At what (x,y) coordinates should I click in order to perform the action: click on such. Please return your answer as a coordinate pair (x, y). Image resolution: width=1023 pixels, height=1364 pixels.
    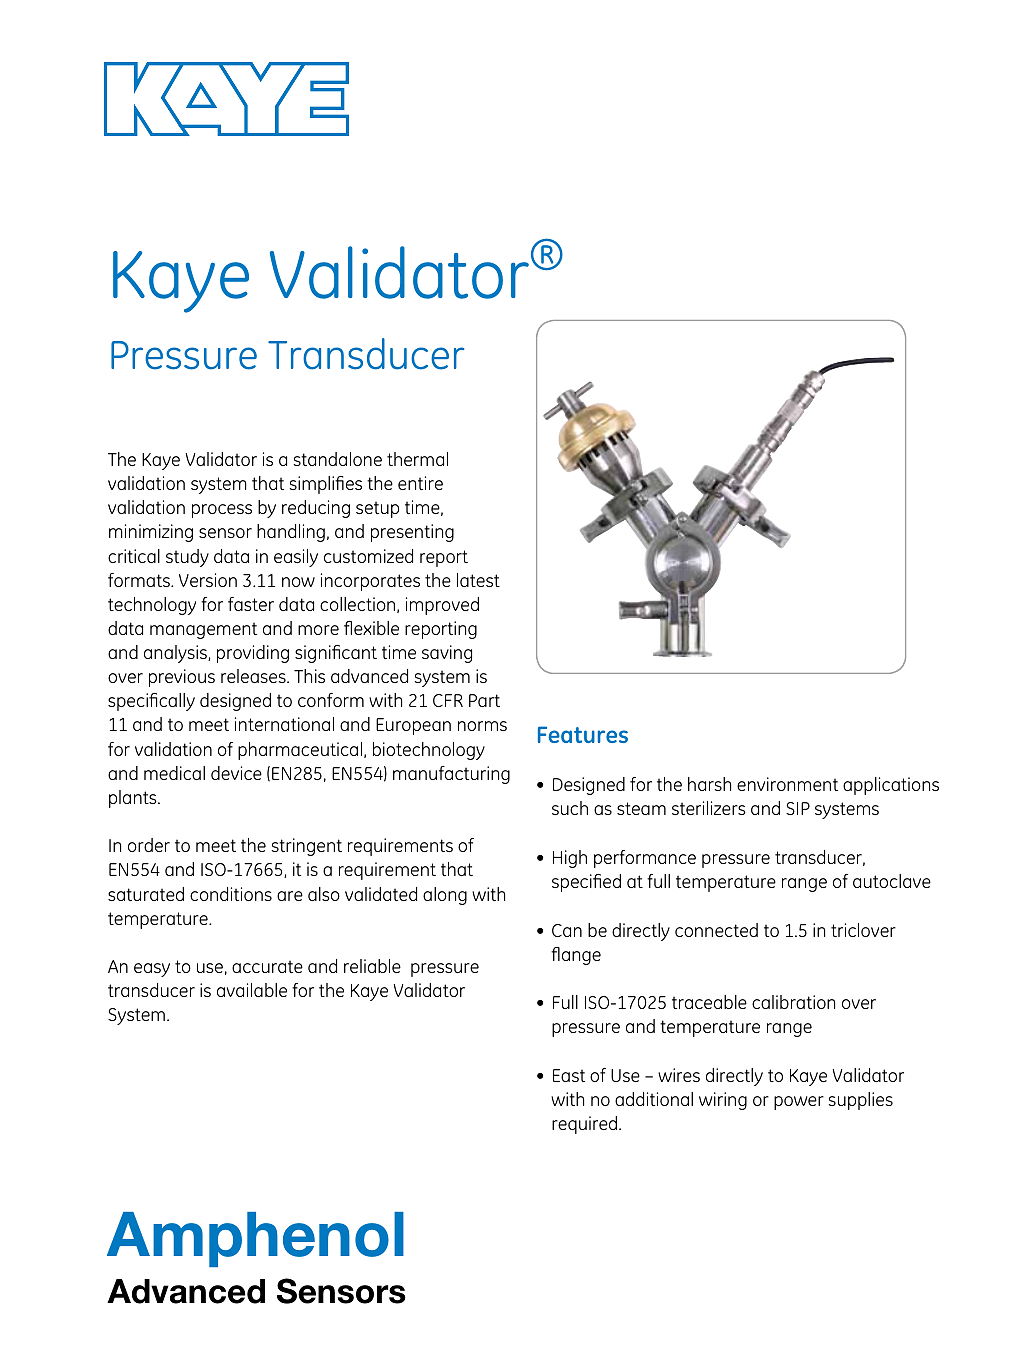
    Looking at the image, I should click on (570, 808).
